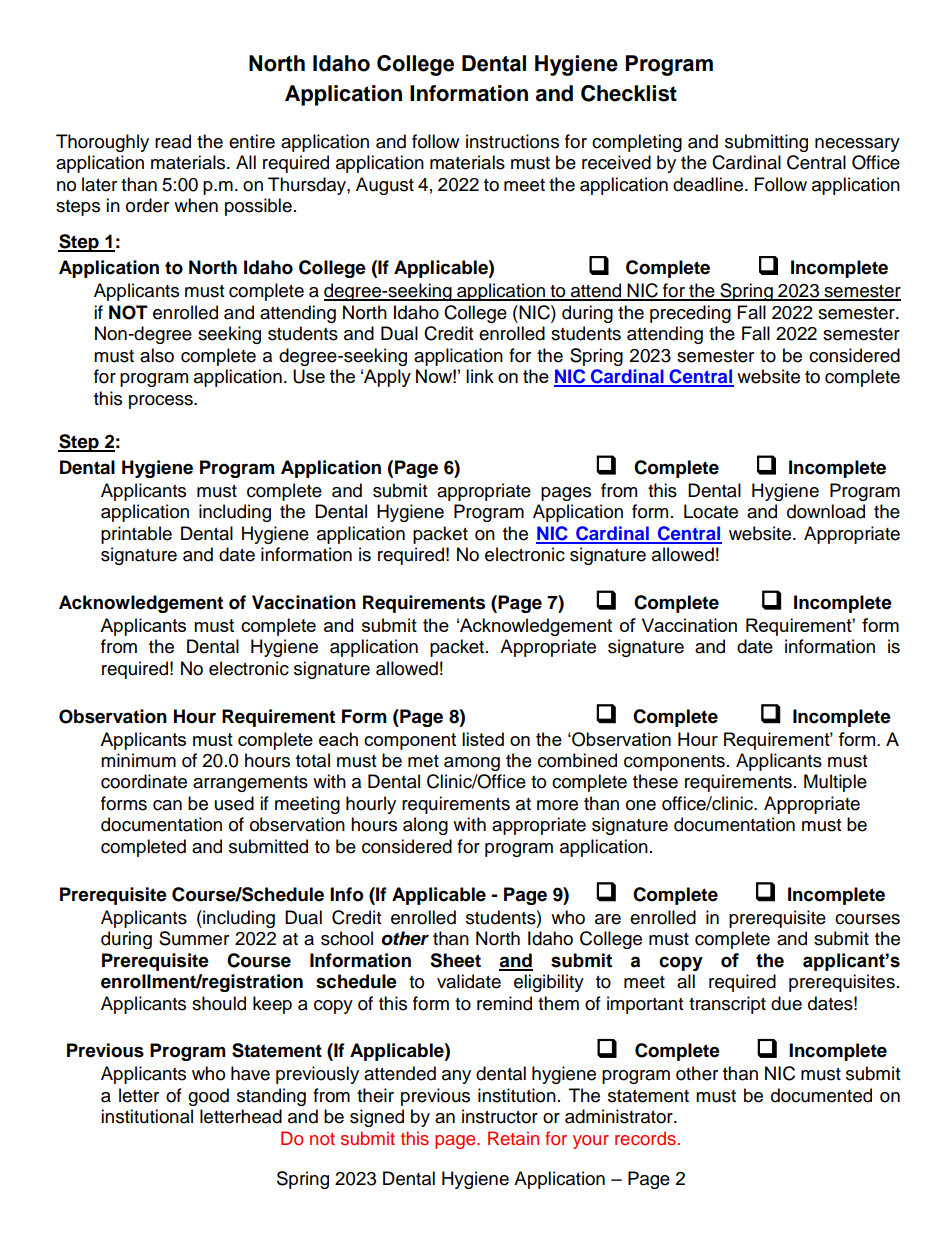 The height and width of the screenshot is (1233, 952). What do you see at coordinates (173, 141) in the screenshot?
I see `read` at bounding box center [173, 141].
